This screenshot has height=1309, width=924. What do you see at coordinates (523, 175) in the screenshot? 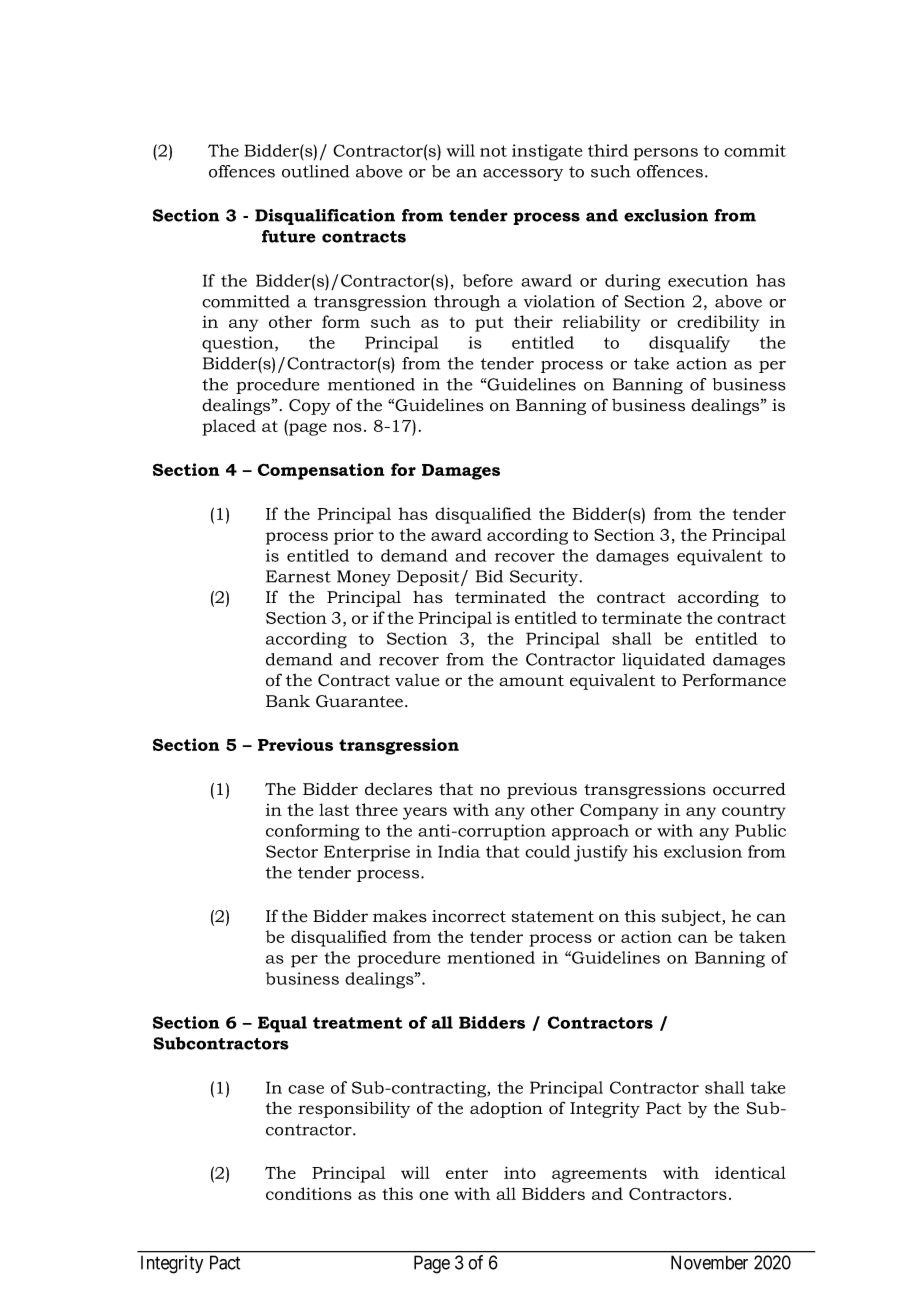
I see `accessory` at bounding box center [523, 175].
